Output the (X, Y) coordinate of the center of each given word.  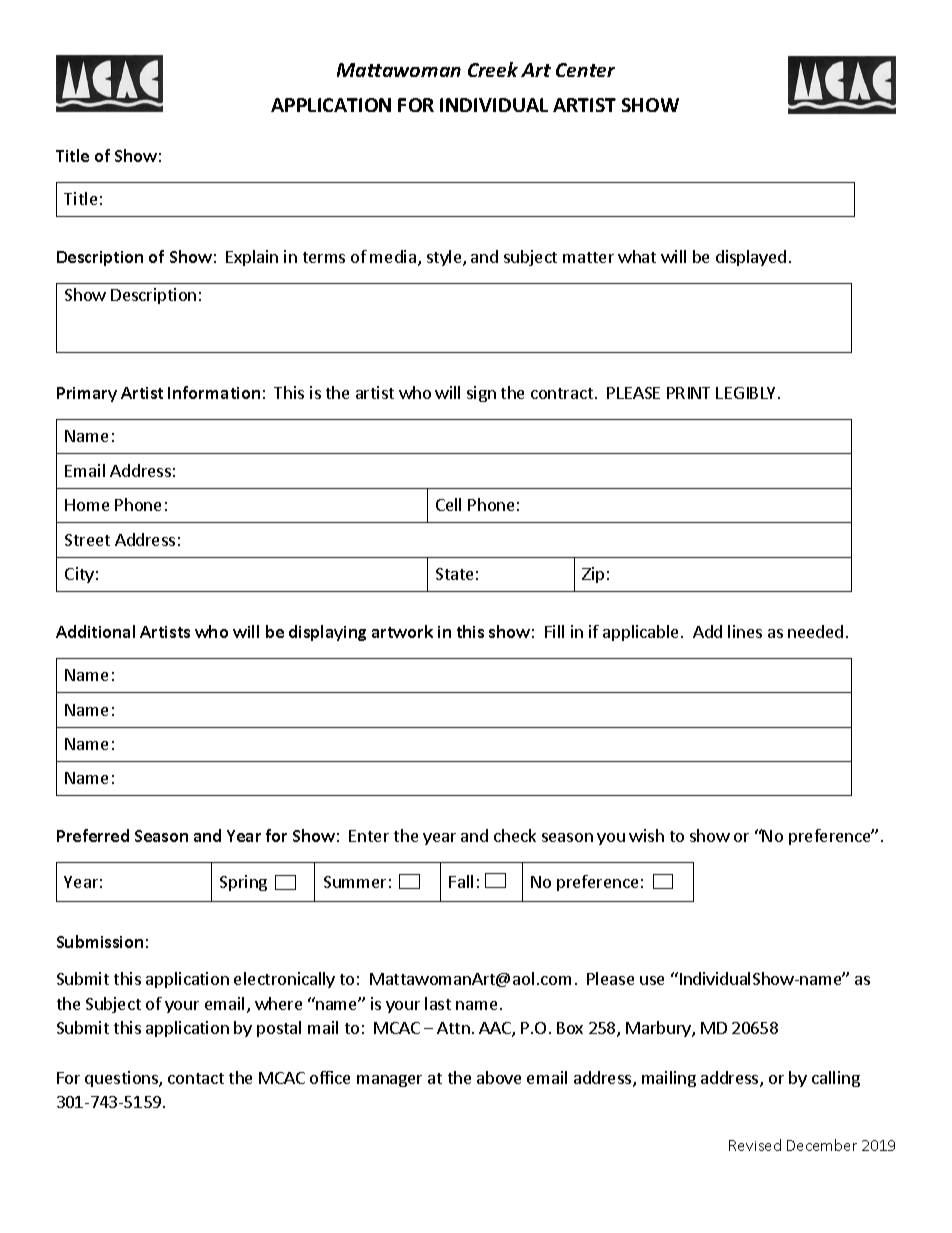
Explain (252, 258)
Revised (755, 1145)
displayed (751, 258)
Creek (493, 69)
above (499, 1077)
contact (196, 1078)
